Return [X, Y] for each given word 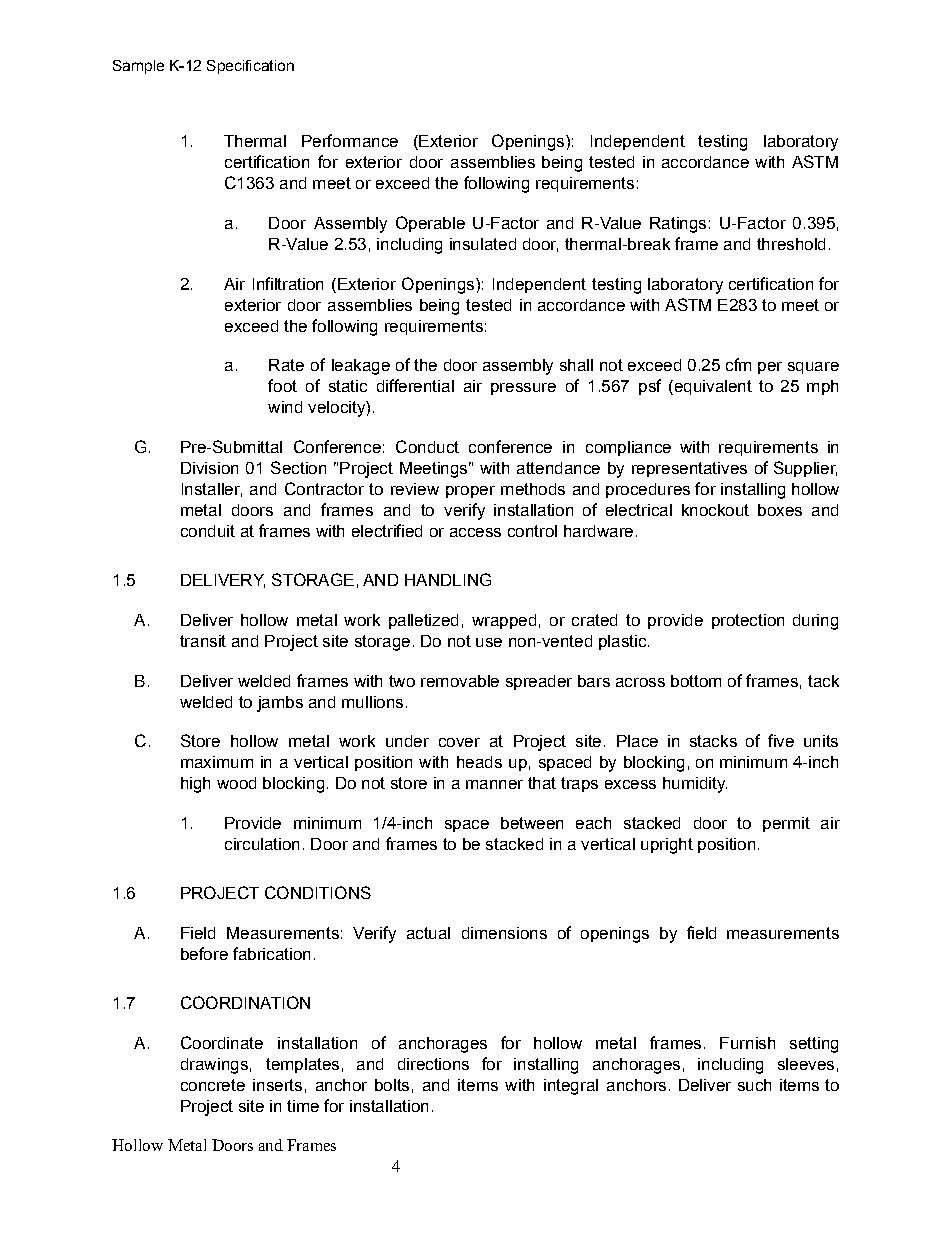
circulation [262, 844]
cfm [738, 364]
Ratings [678, 225]
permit [786, 824]
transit [203, 641]
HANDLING [448, 579]
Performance [350, 140]
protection [748, 621]
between [532, 823]
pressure [523, 389]
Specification [250, 67]
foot [282, 385]
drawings [214, 1066]
